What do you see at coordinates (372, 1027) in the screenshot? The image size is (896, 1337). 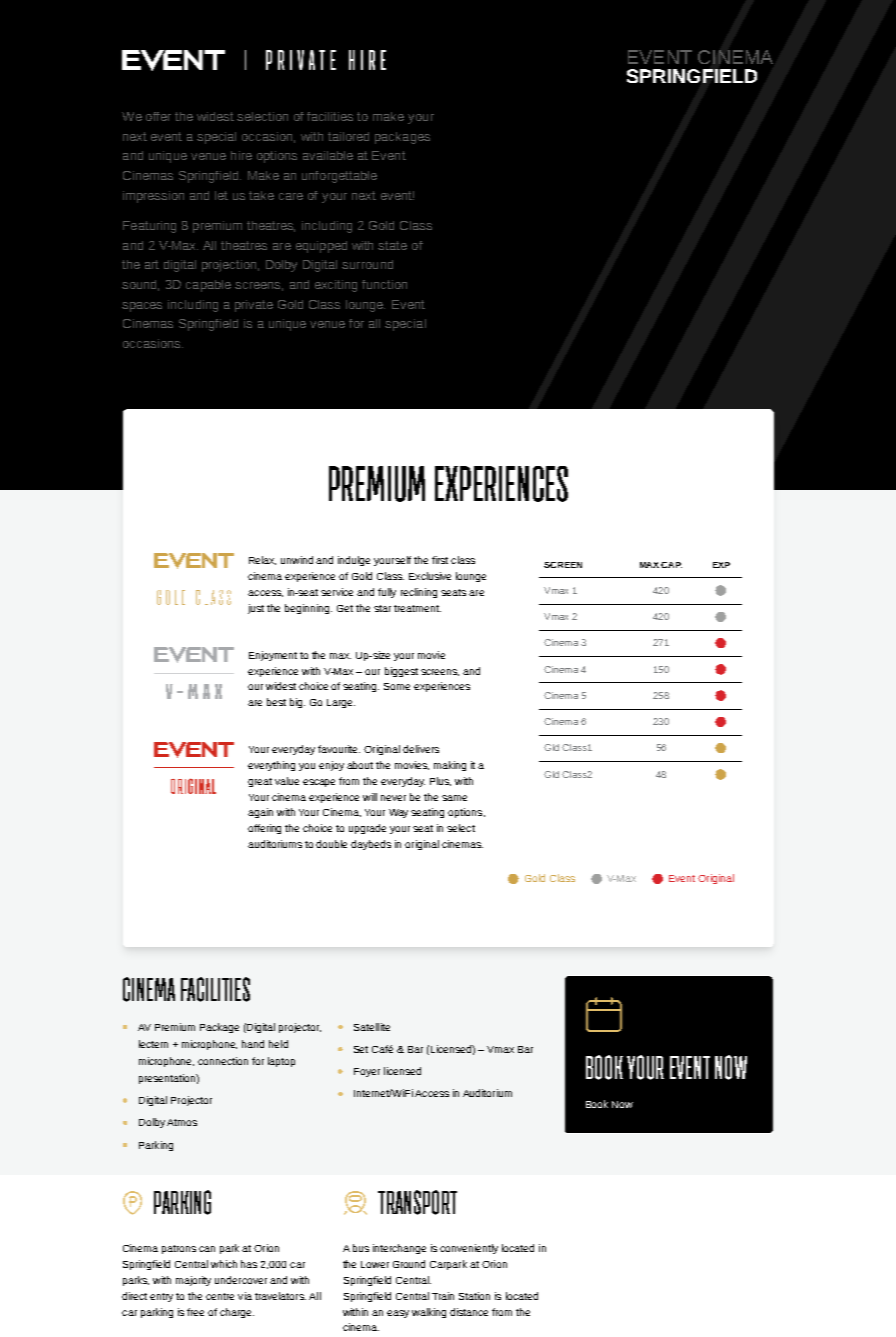 I see `Satellite` at bounding box center [372, 1027].
